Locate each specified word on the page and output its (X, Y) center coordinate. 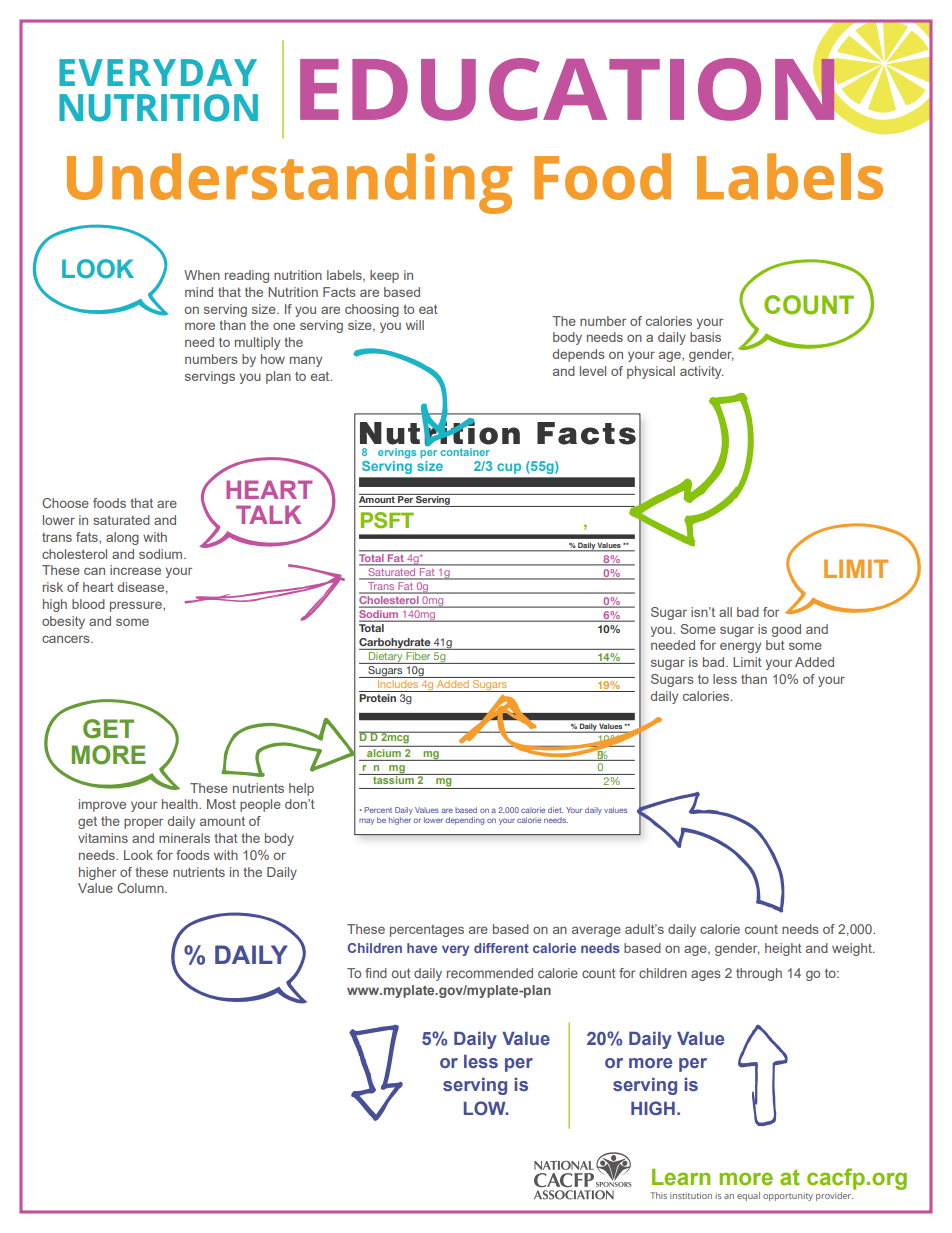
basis (705, 337)
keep (384, 276)
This (658, 1195)
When (202, 275)
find (376, 973)
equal (748, 1196)
